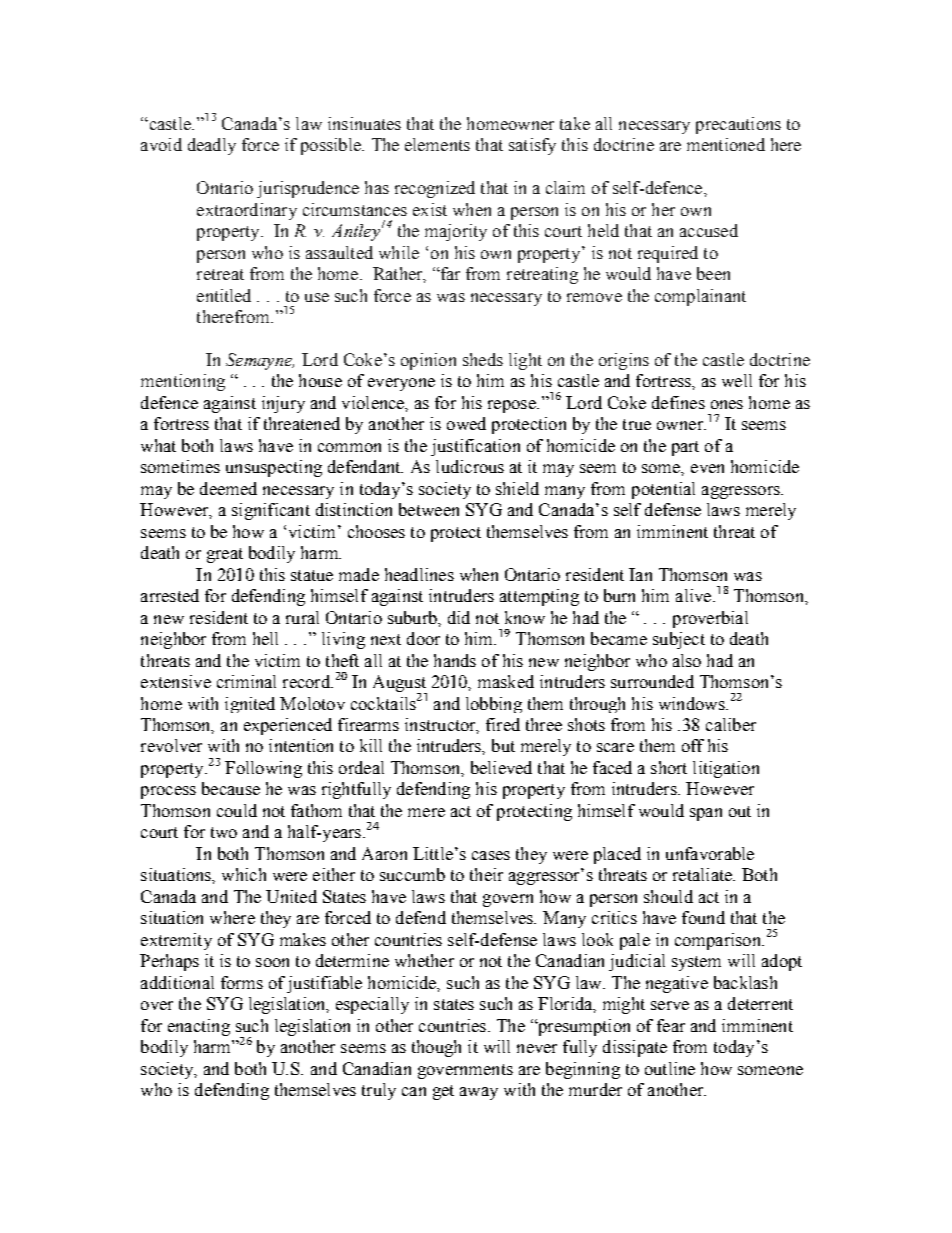 The width and height of the screenshot is (952, 1233). I want to click on outline, so click(670, 1068).
